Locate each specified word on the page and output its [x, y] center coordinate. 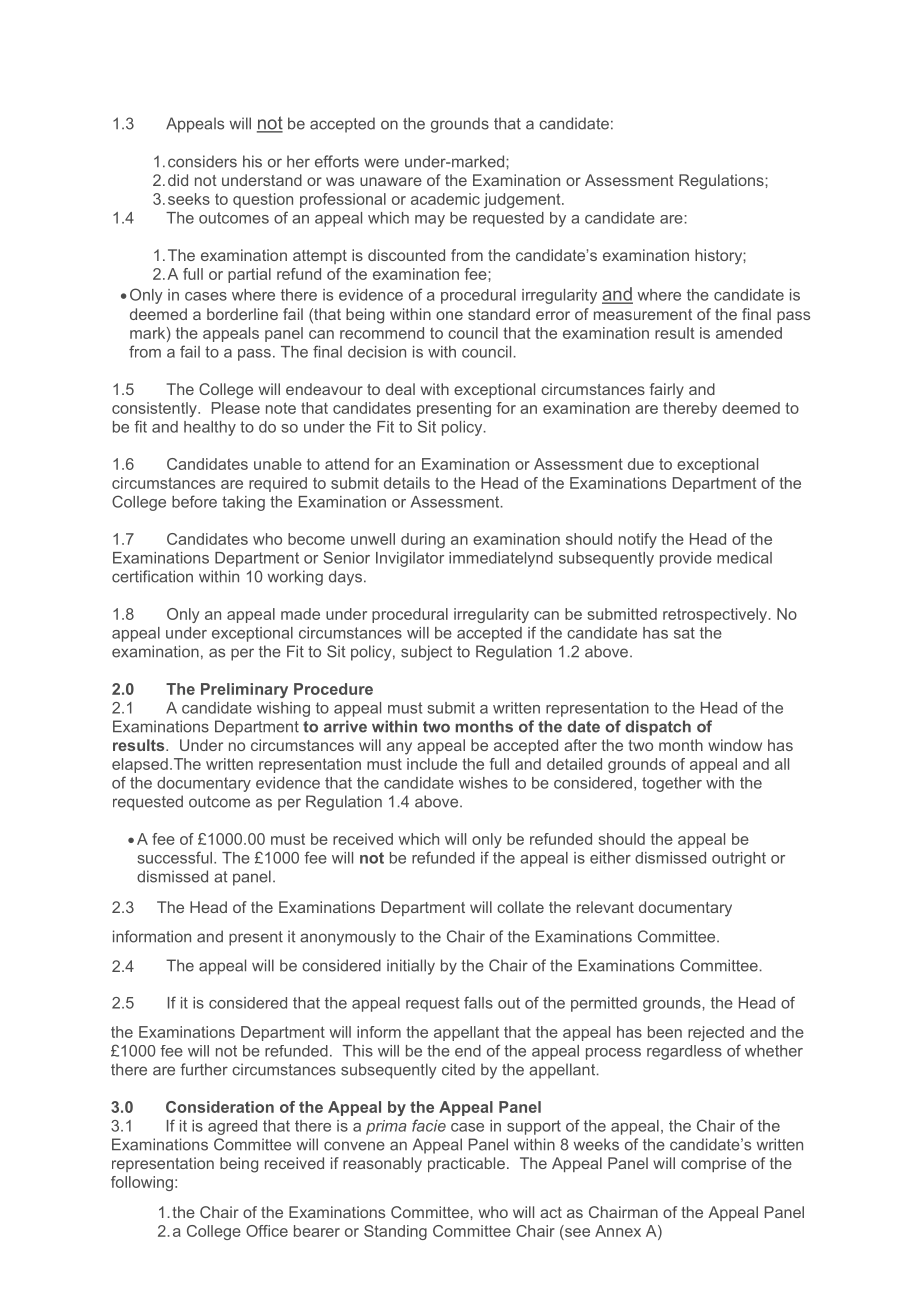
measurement [643, 314]
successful [174, 857]
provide [686, 559]
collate [520, 907]
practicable [466, 1164]
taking [243, 503]
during [423, 540]
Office [267, 1231]
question [263, 200]
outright [739, 859]
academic [445, 199]
